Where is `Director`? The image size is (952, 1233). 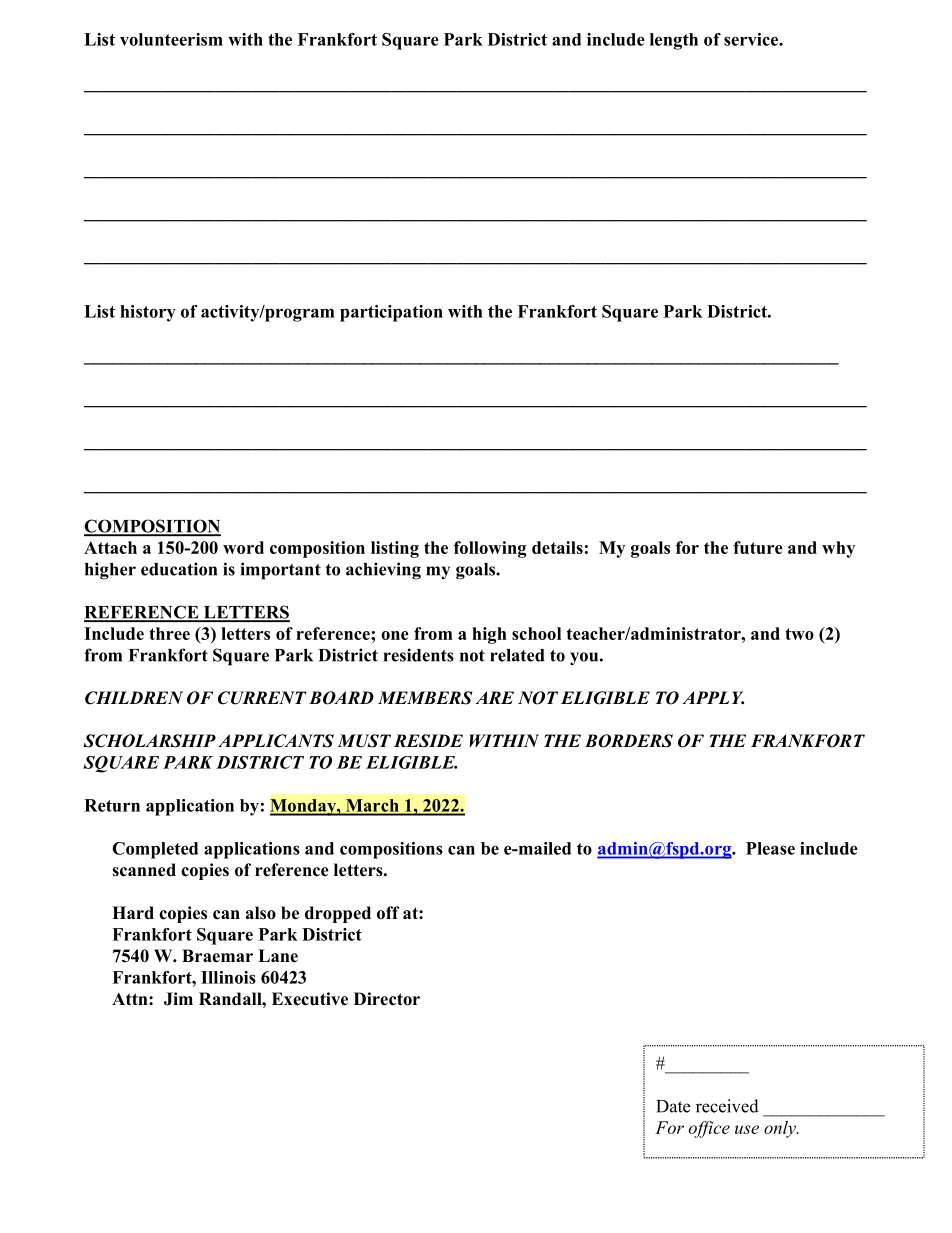 Director is located at coordinates (387, 999).
